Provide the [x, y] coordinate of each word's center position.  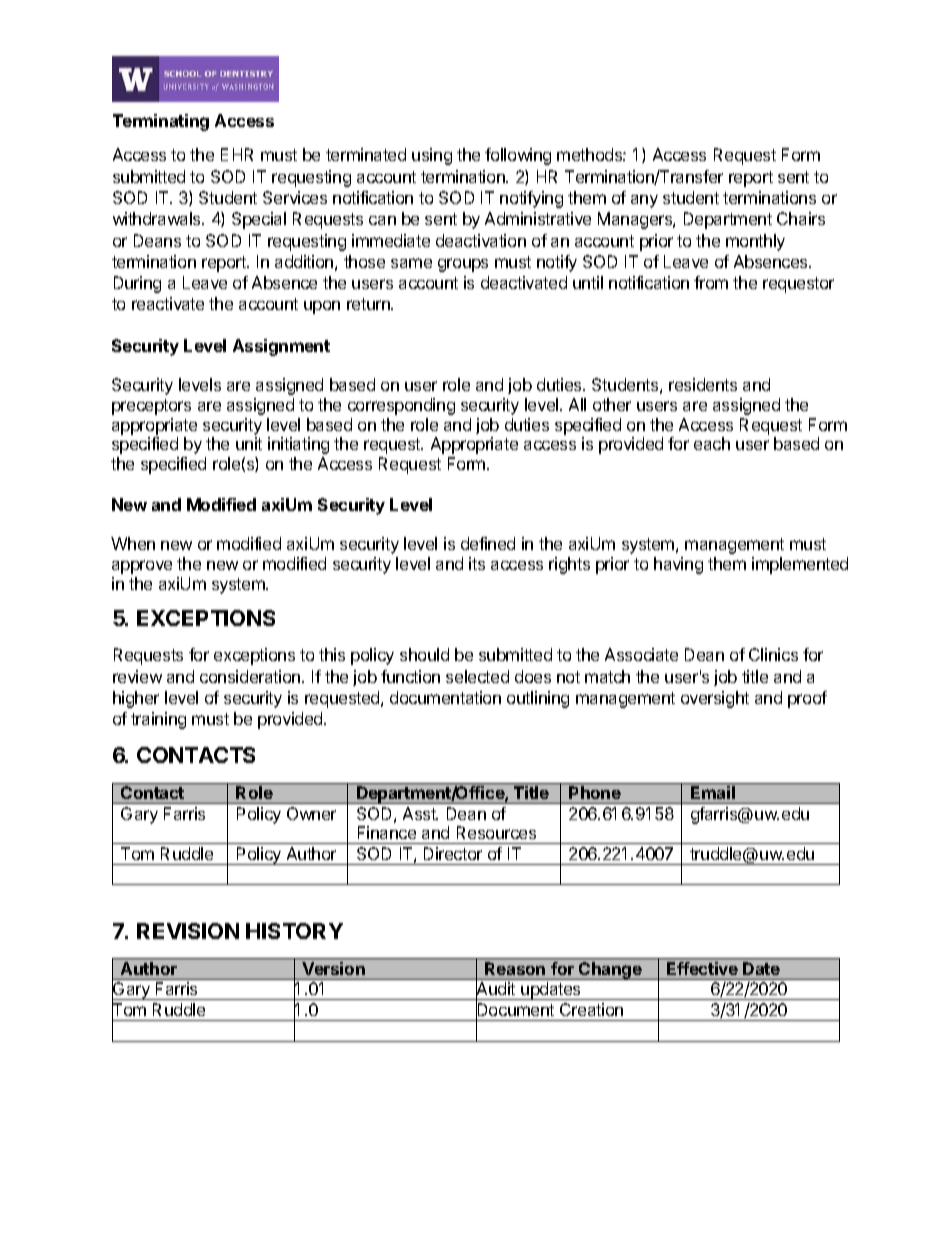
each [712, 443]
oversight [715, 699]
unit [249, 443]
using [432, 156]
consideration [251, 676]
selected [477, 676]
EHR [237, 154]
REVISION [188, 931]
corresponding [401, 406]
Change [610, 971]
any [644, 201]
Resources [496, 832]
